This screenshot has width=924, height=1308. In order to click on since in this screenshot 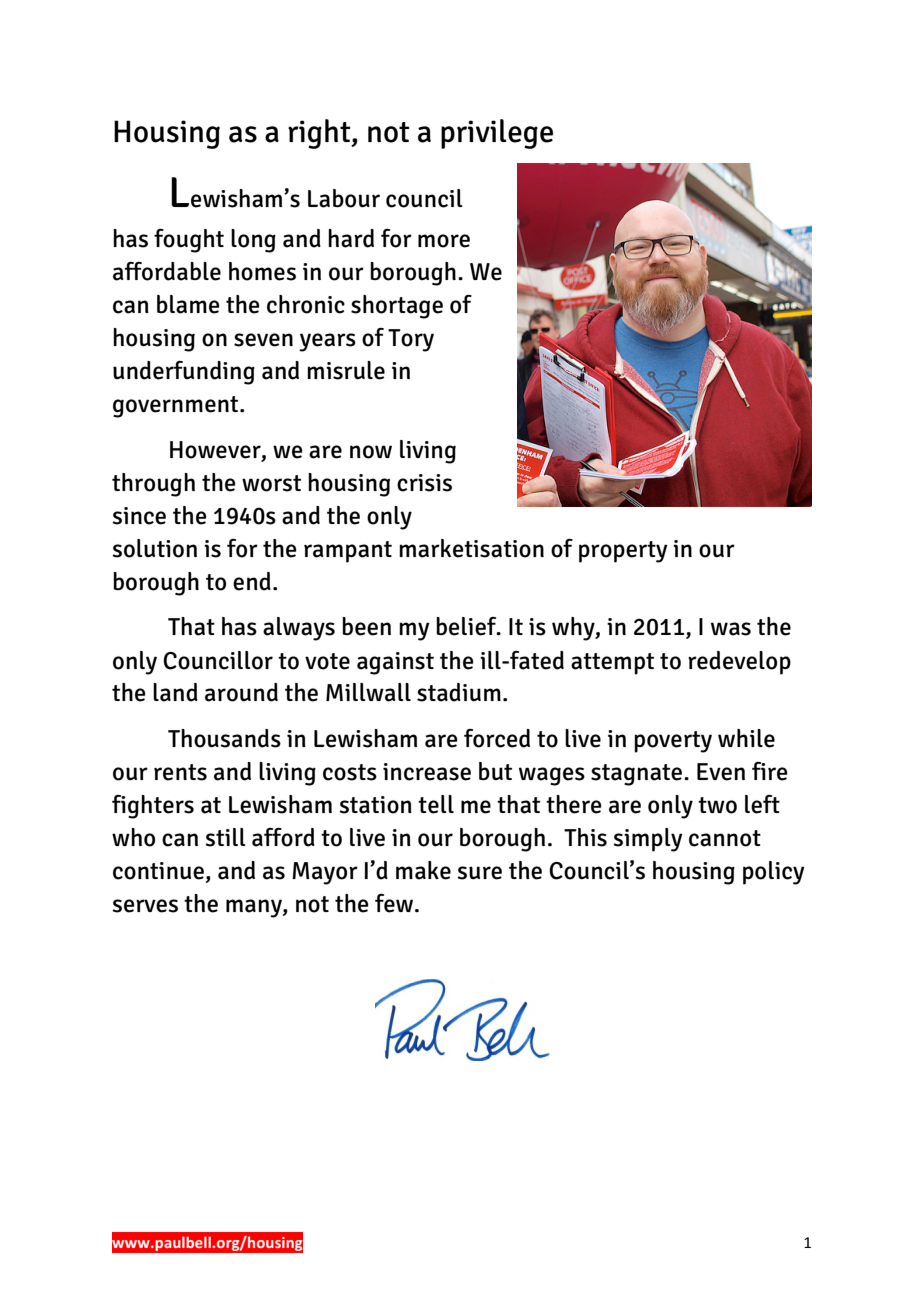, I will do `click(139, 516)`.
